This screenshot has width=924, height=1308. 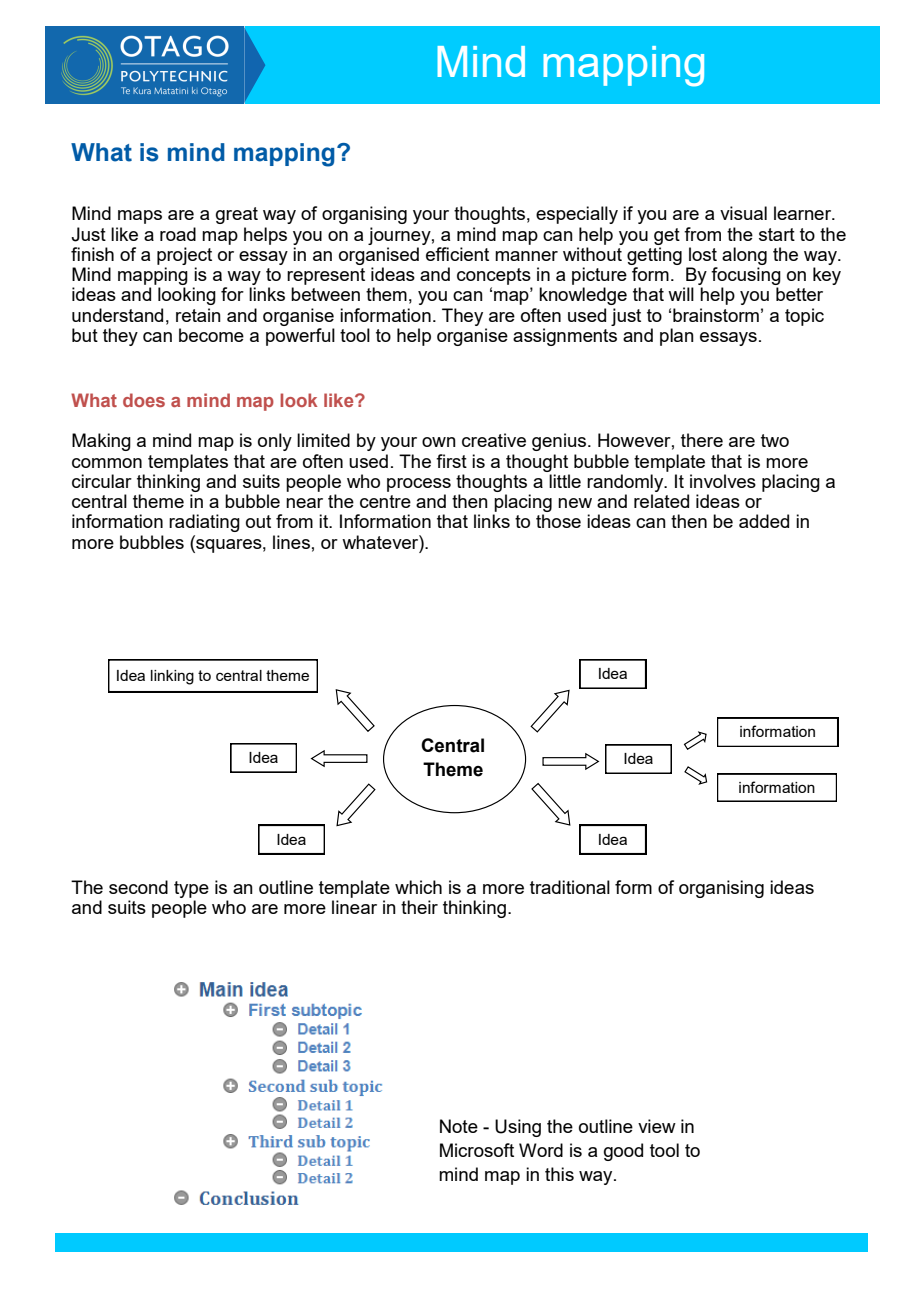 I want to click on road, so click(x=178, y=234).
